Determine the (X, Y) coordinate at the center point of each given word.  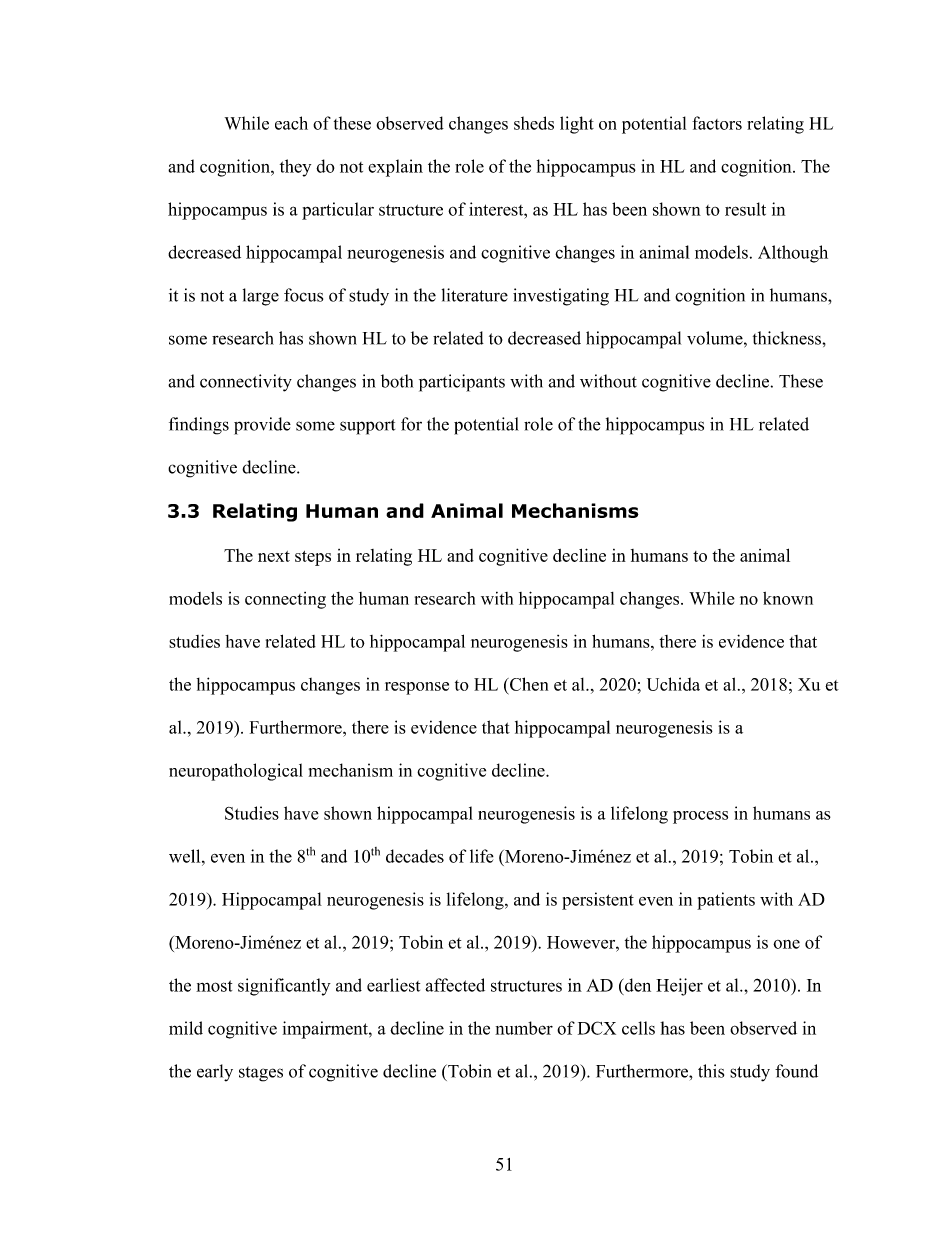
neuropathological (236, 772)
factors (717, 123)
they (295, 168)
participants (462, 383)
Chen (528, 684)
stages (261, 1074)
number (524, 1028)
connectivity (246, 383)
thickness (788, 338)
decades (415, 856)
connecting (285, 600)
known (788, 598)
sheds (534, 123)
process (700, 817)
